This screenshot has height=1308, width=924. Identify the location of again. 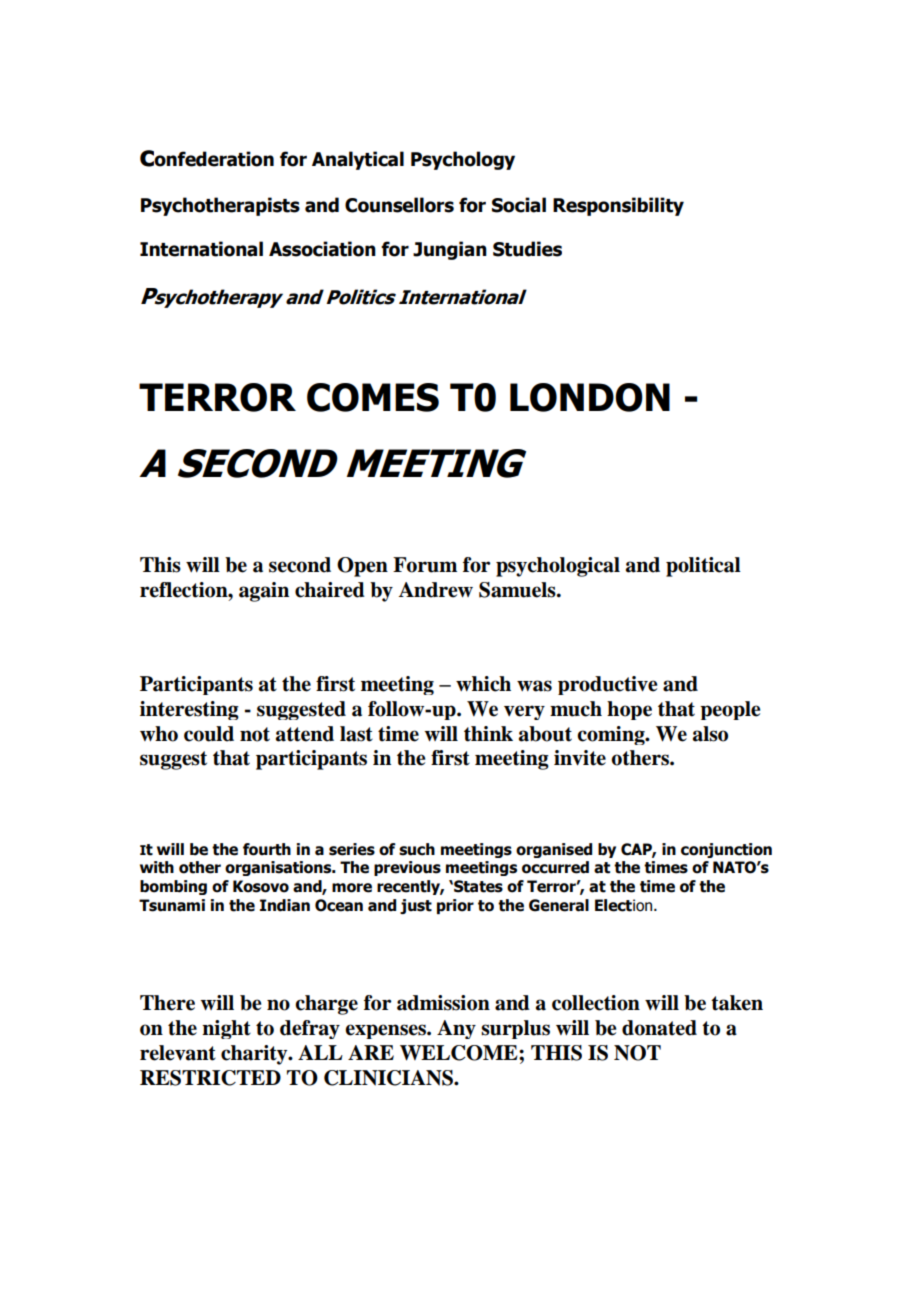
(264, 592).
